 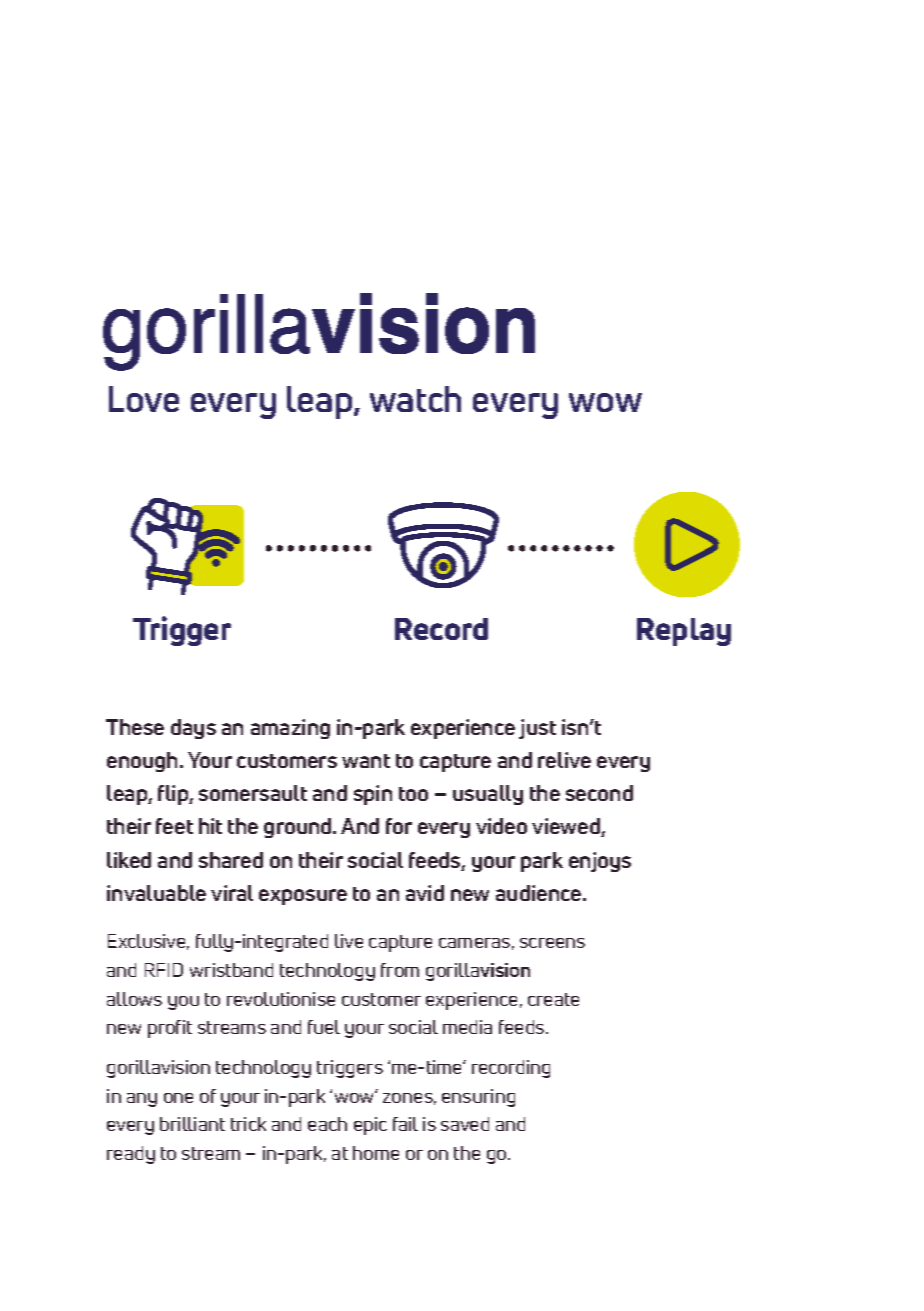 What do you see at coordinates (290, 729) in the image?
I see `amazing` at bounding box center [290, 729].
